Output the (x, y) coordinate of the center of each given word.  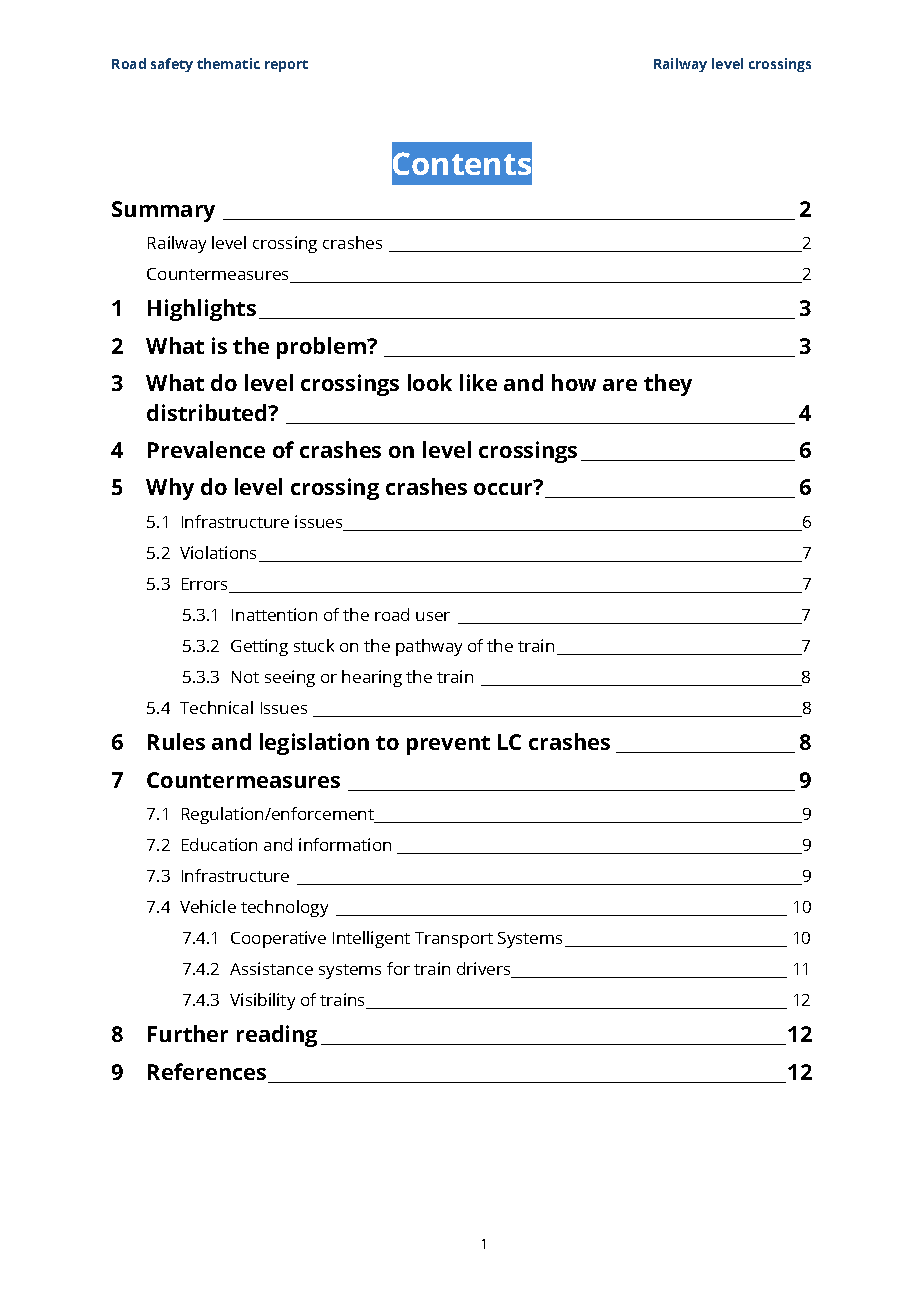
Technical (216, 707)
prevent (448, 745)
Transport (454, 940)
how (574, 382)
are (620, 385)
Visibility (262, 1001)
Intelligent (371, 939)
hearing (372, 678)
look (430, 382)
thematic (228, 63)
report (286, 66)
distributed (208, 412)
